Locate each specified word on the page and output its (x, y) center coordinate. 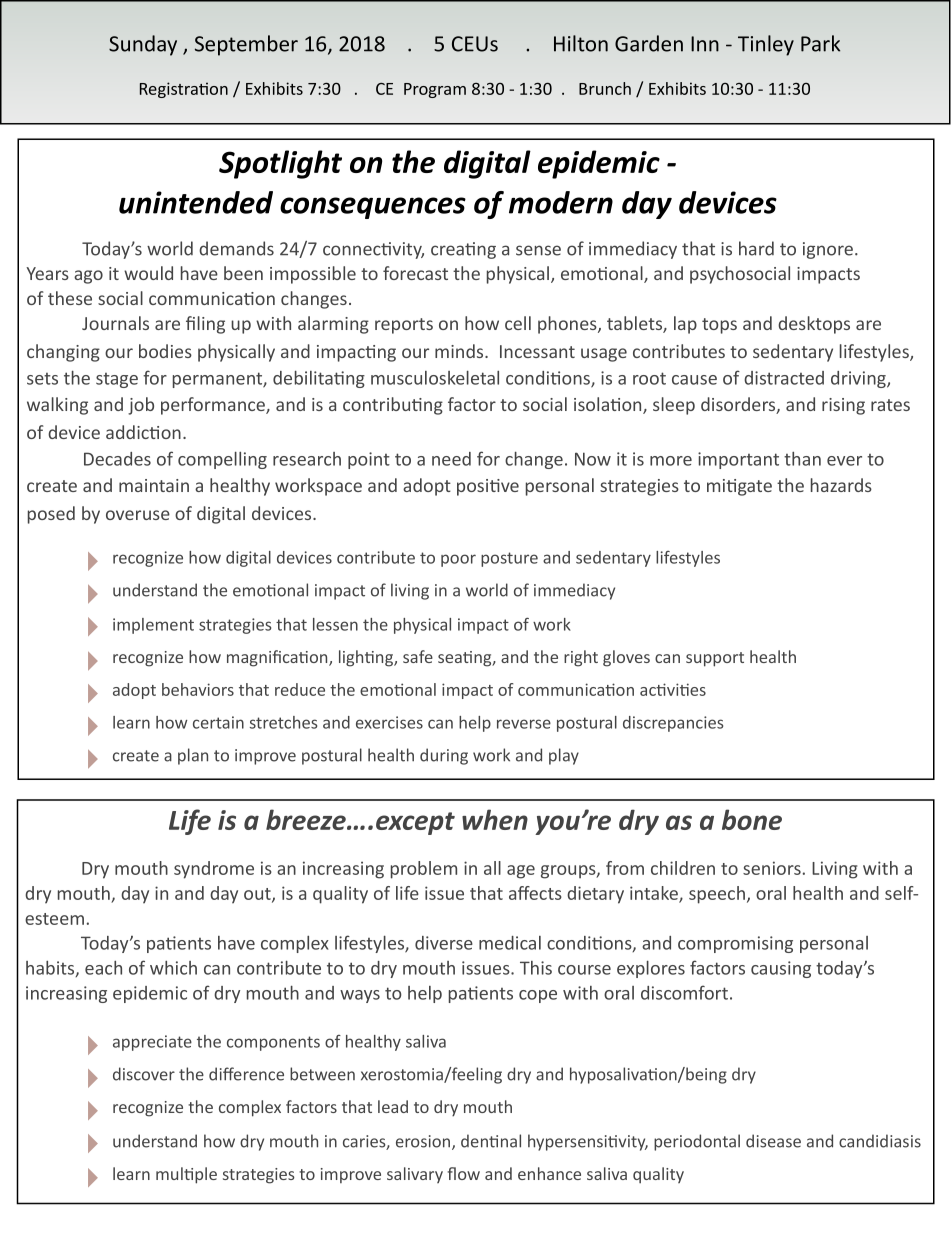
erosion (424, 1142)
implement (153, 626)
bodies (165, 351)
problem (424, 870)
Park (820, 43)
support (715, 659)
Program (435, 90)
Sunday (143, 45)
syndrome (214, 870)
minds (460, 351)
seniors (772, 868)
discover (144, 1074)
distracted (784, 378)
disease (773, 1141)
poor (458, 560)
